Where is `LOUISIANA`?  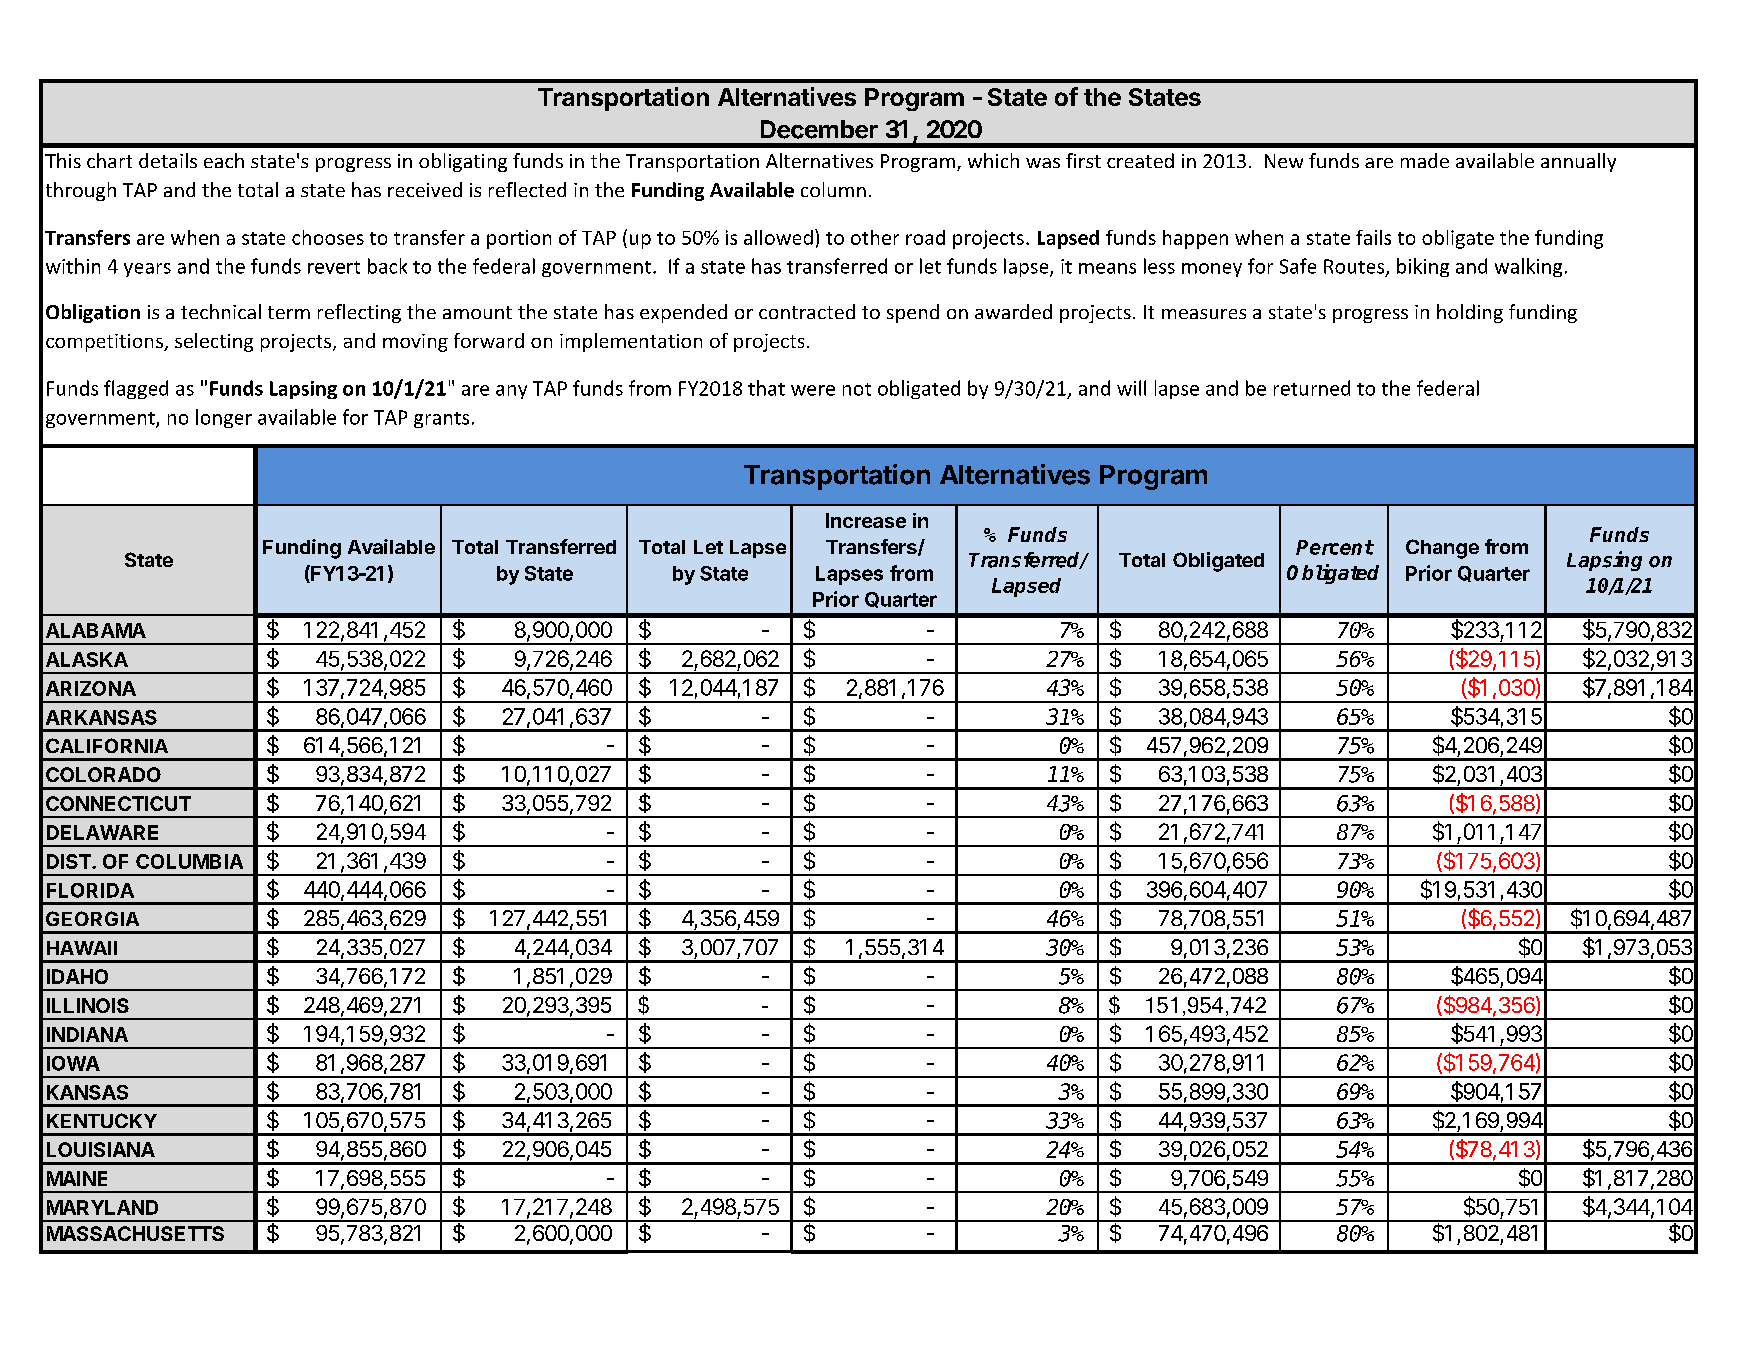
LOUISIANA is located at coordinates (101, 1149).
